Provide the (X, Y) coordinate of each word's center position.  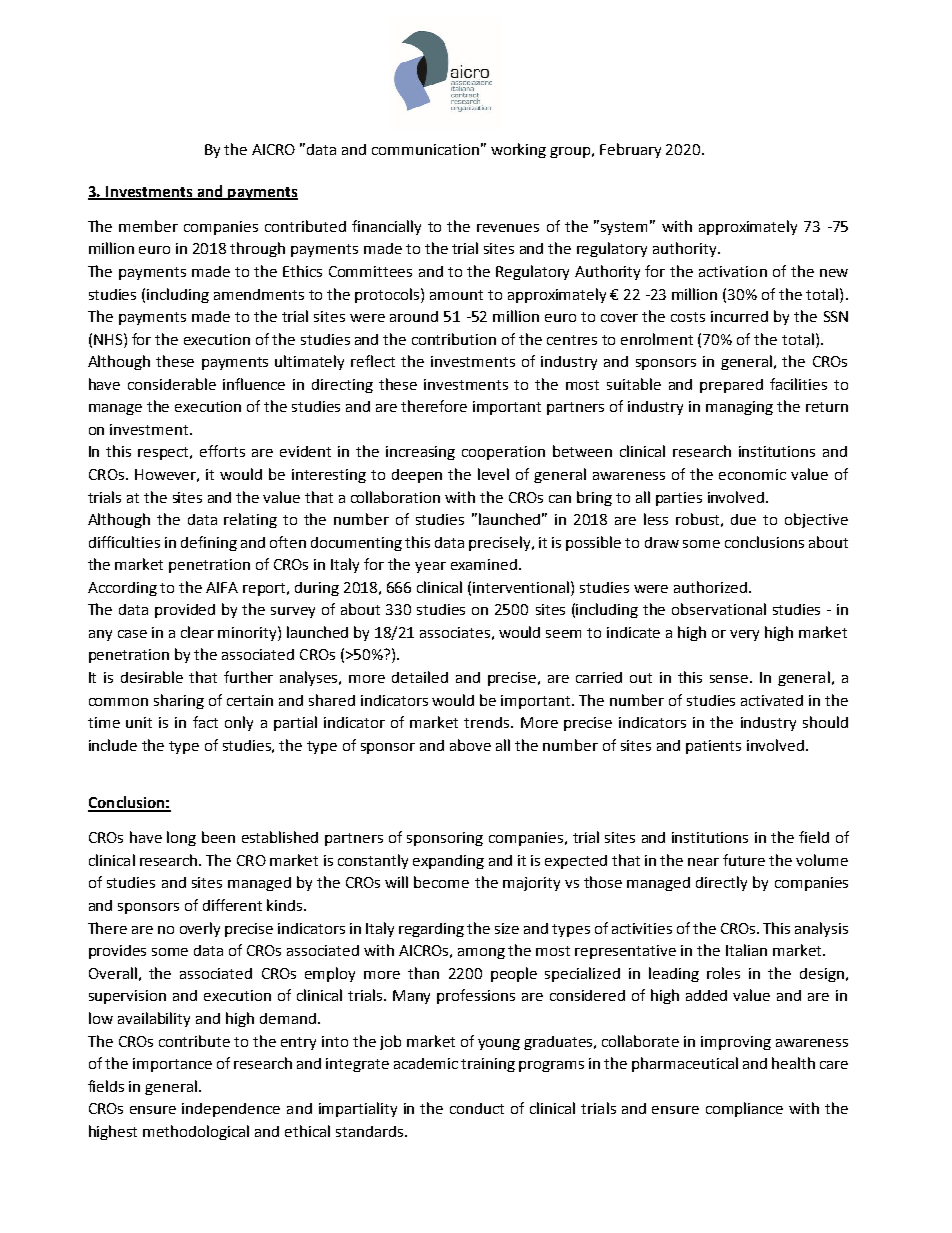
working (518, 150)
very (744, 635)
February (630, 150)
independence (231, 1110)
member (148, 226)
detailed (420, 677)
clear (197, 632)
